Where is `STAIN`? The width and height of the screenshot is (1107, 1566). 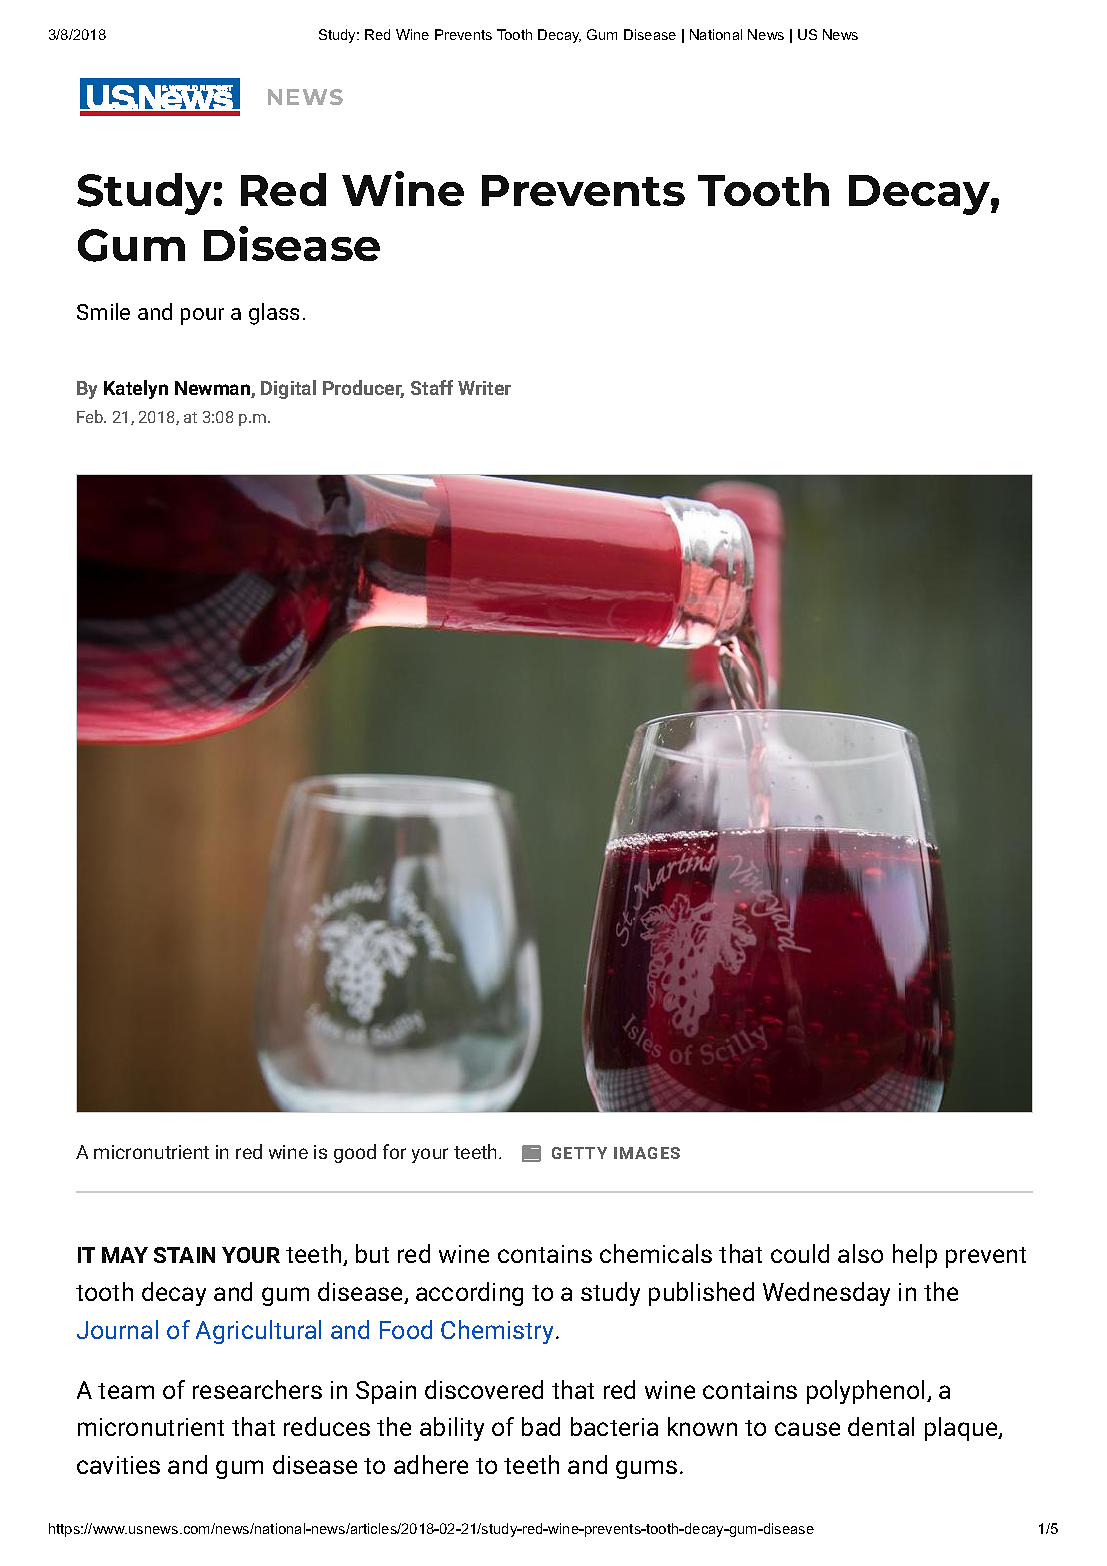 STAIN is located at coordinates (184, 1255).
